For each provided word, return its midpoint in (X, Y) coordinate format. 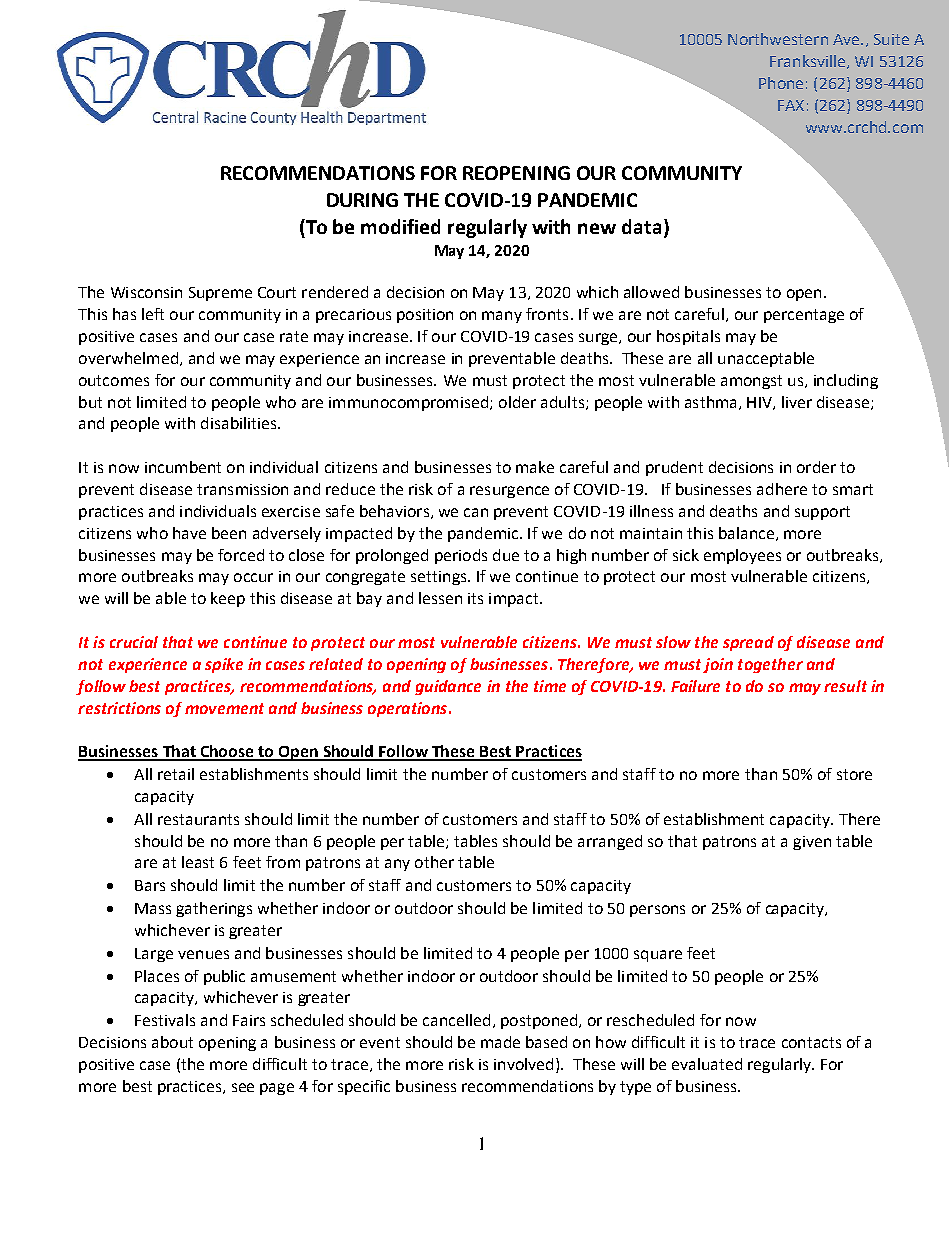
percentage (804, 316)
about (172, 1042)
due (506, 555)
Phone (781, 83)
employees (742, 556)
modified (400, 226)
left (153, 314)
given (812, 843)
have (189, 533)
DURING (362, 200)
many (502, 317)
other (434, 862)
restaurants (198, 819)
